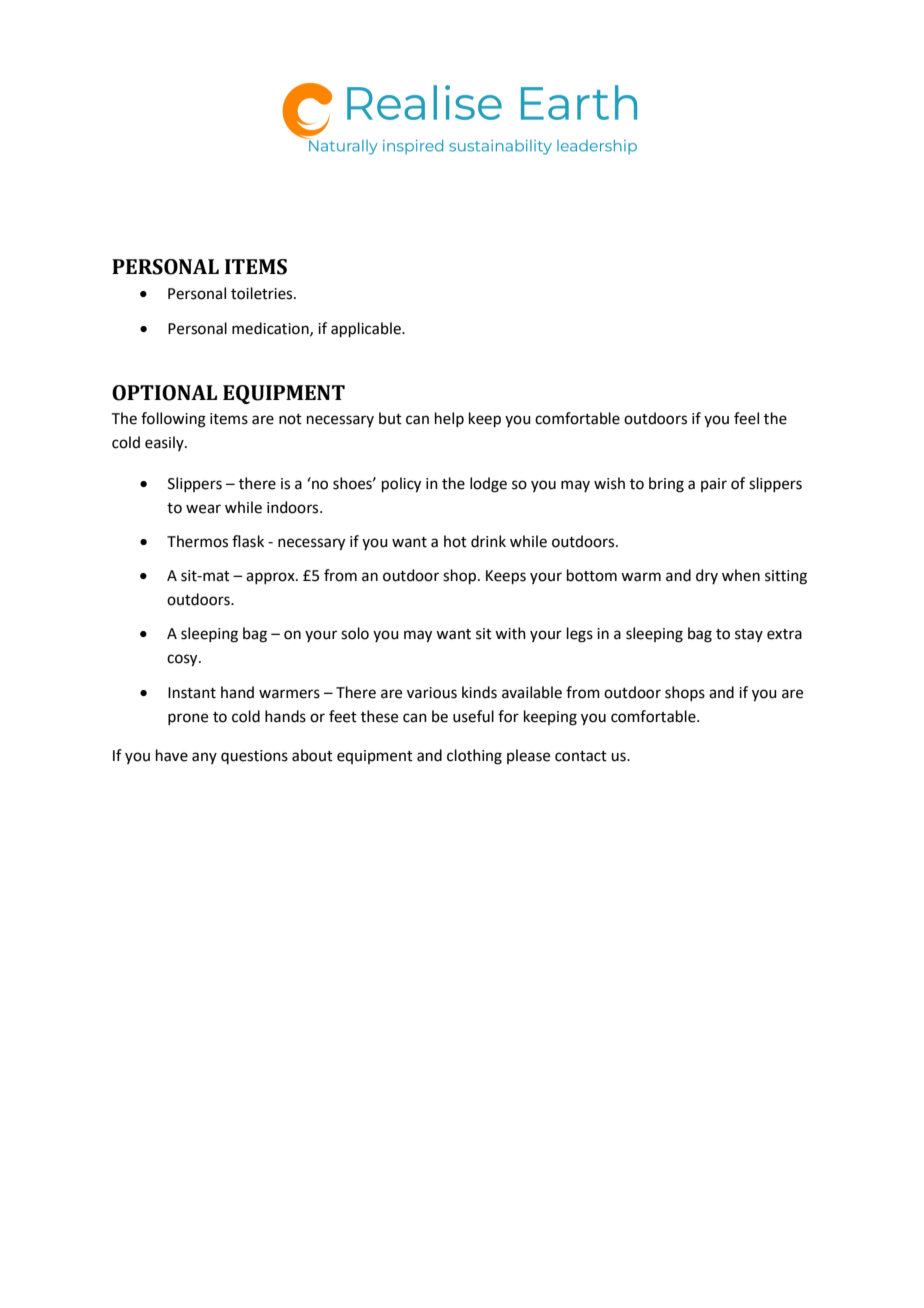 This image has width=924, height=1308. What do you see at coordinates (367, 329) in the image?
I see `applicable` at bounding box center [367, 329].
